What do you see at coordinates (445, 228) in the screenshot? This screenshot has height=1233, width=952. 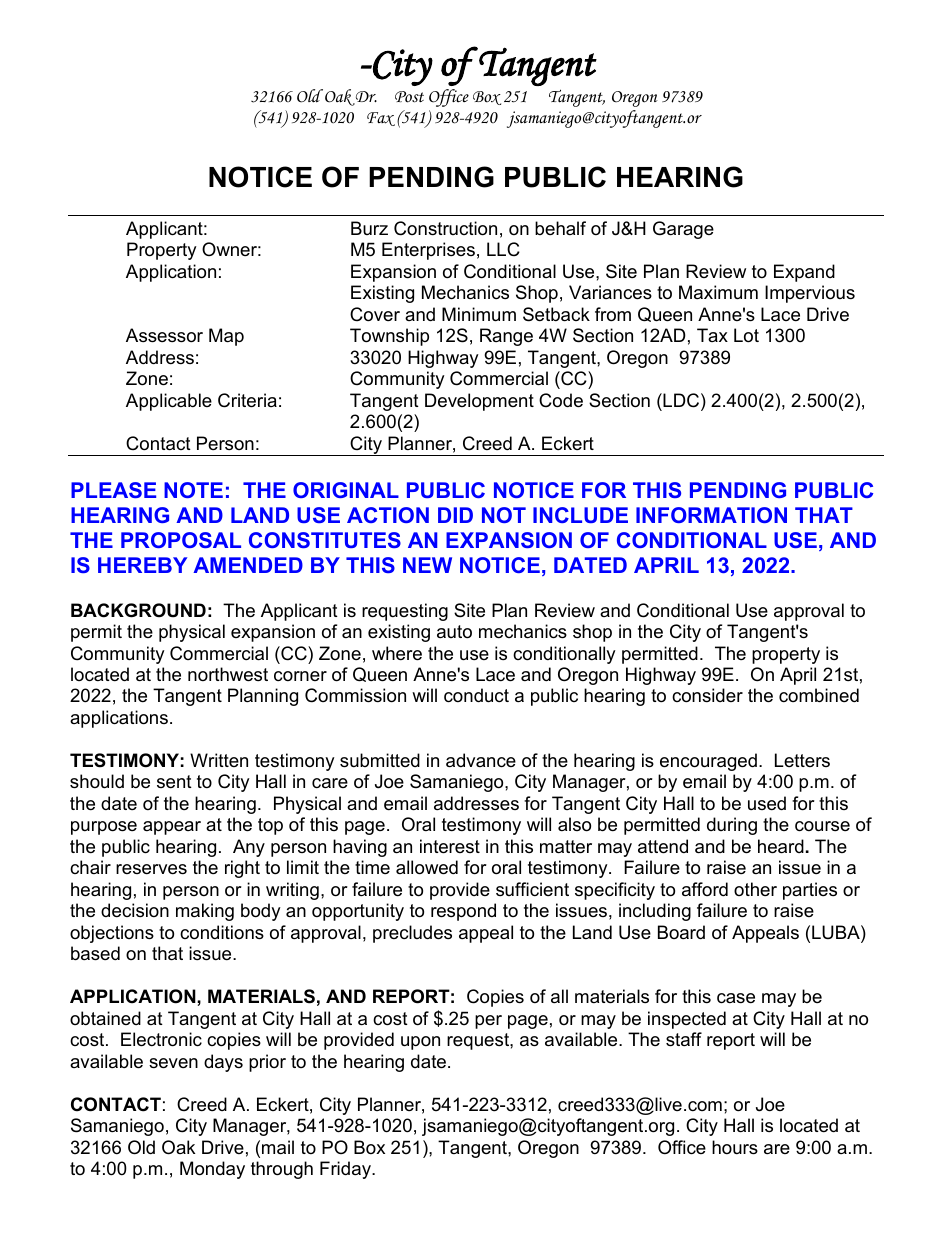 I see `Construction` at bounding box center [445, 228].
